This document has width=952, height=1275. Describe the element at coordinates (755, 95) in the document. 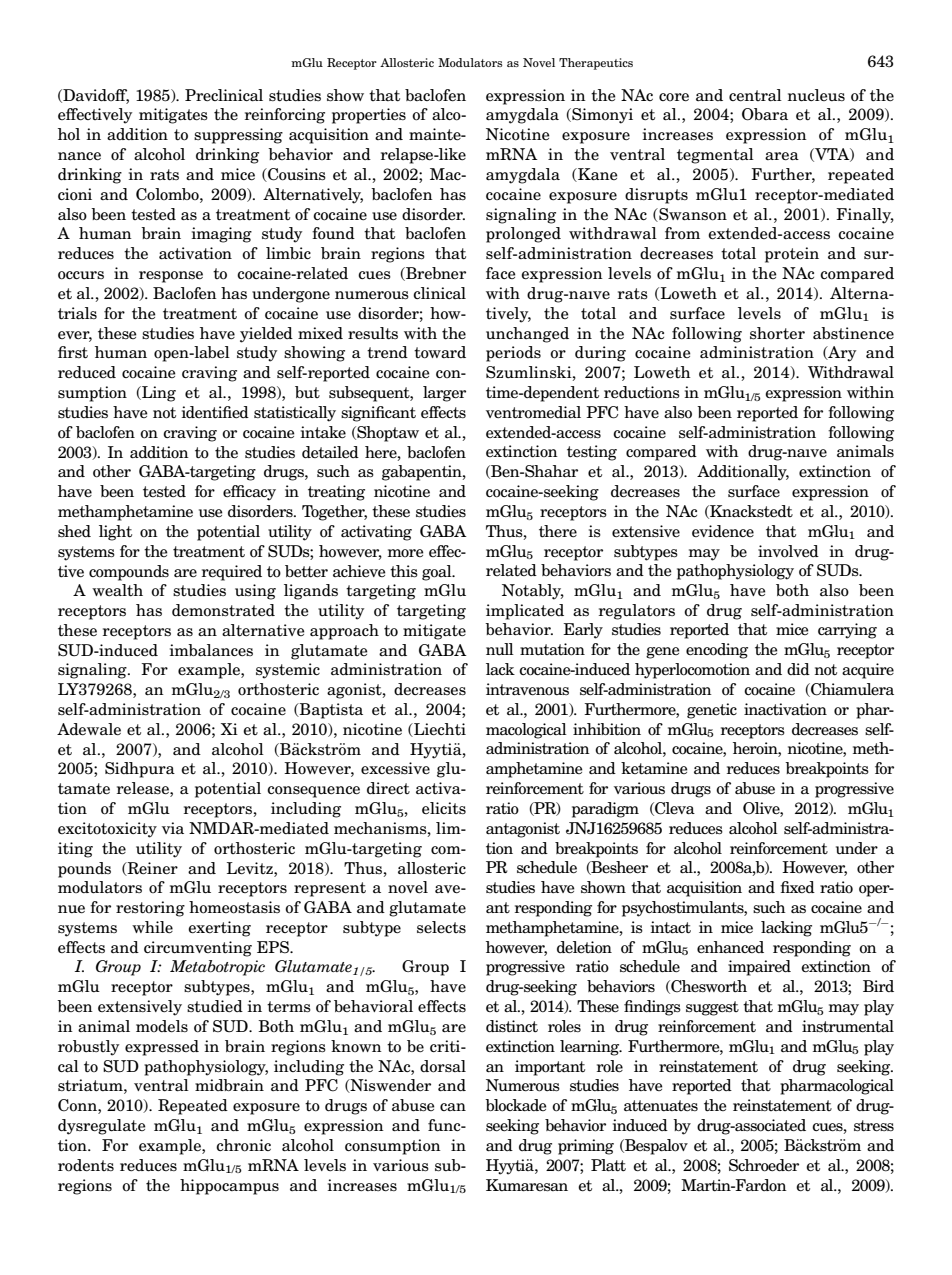

I see `central` at that location.
